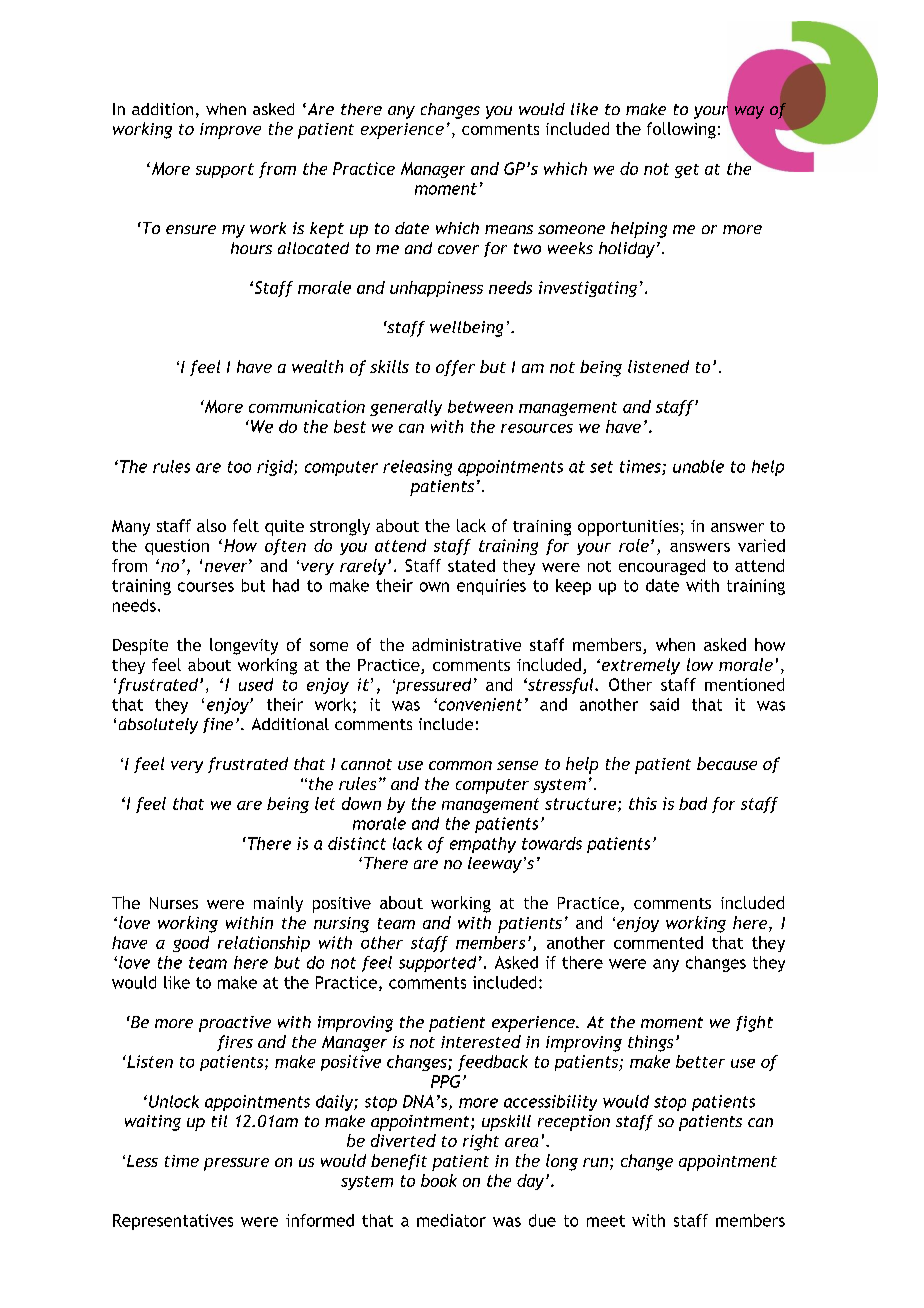 The width and height of the document is (924, 1308). What do you see at coordinates (230, 131) in the document?
I see `improve` at bounding box center [230, 131].
